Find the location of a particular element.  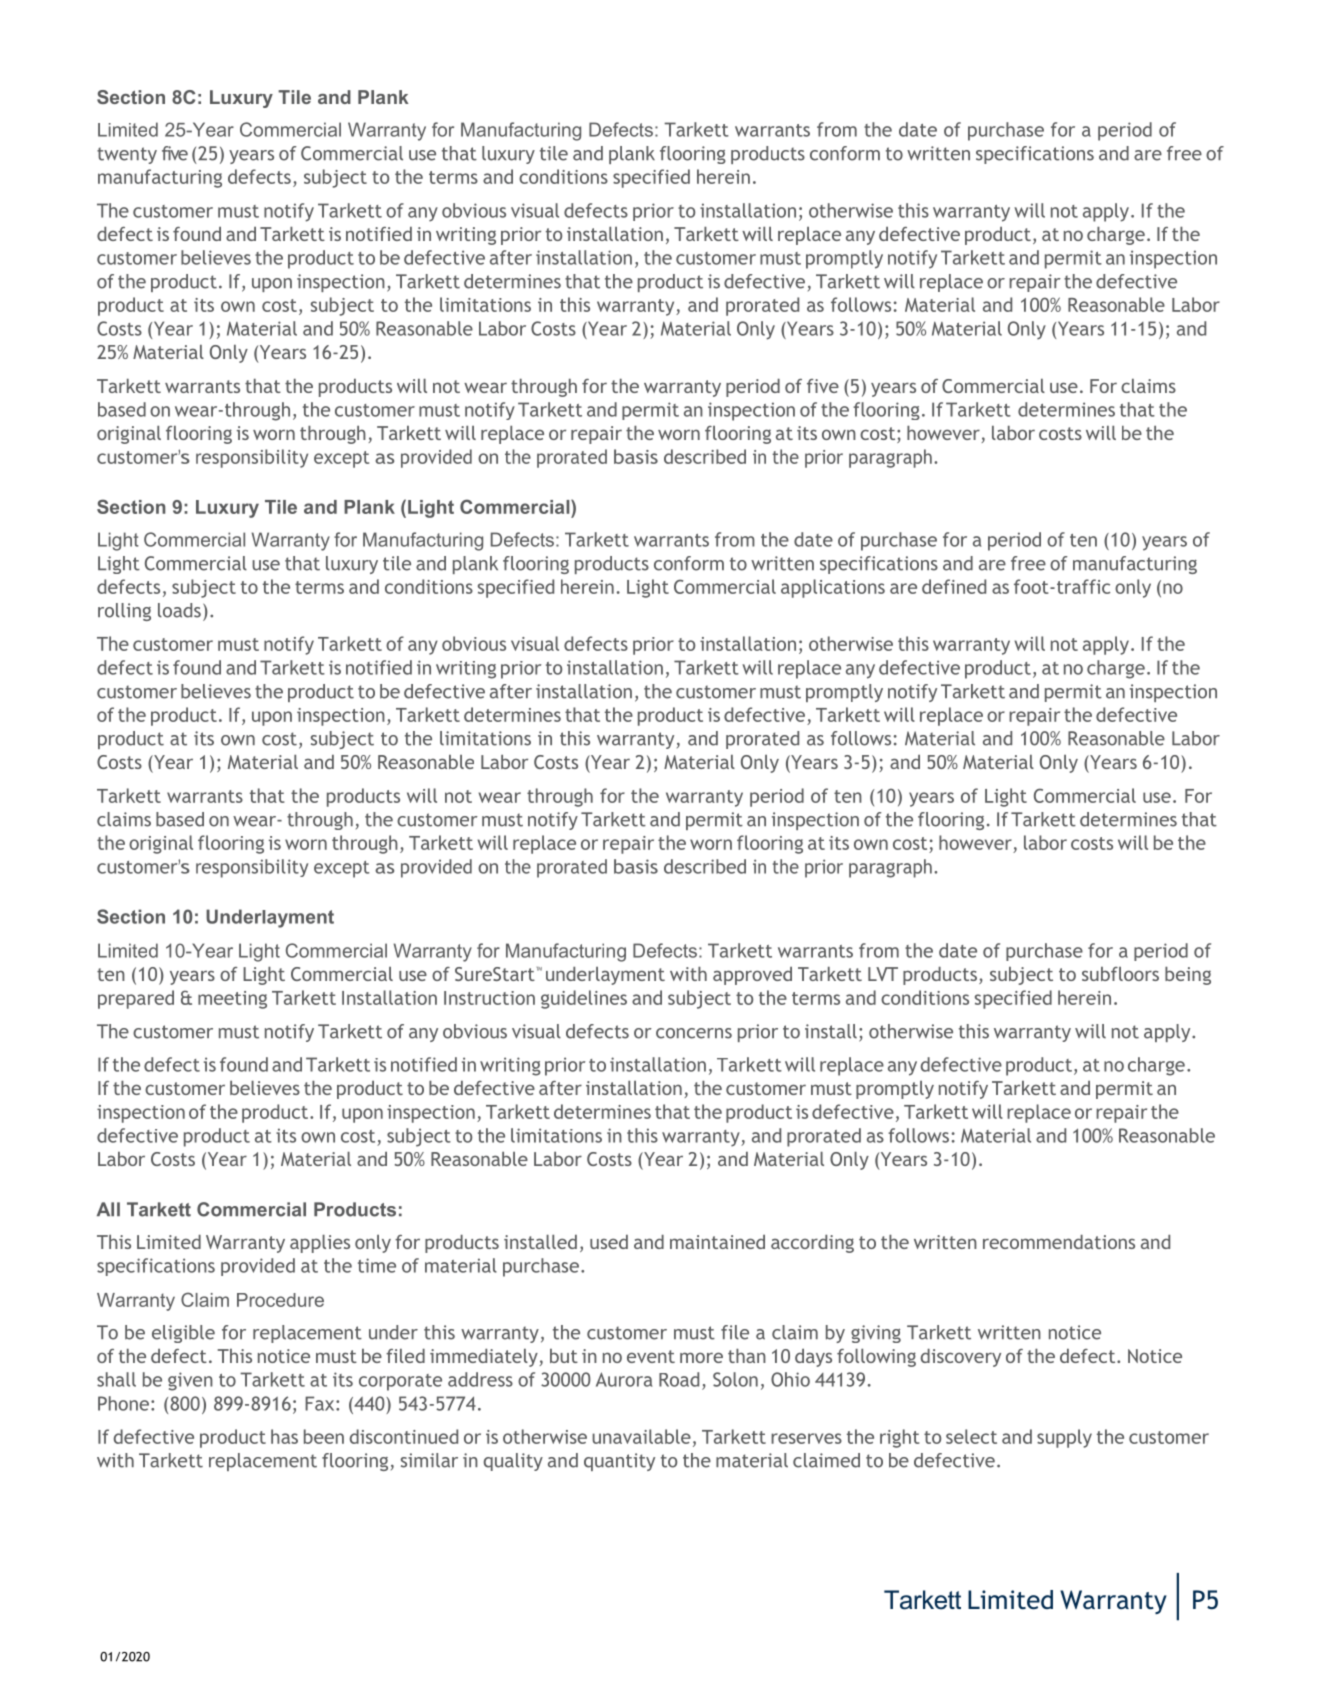

being is located at coordinates (1188, 976).
